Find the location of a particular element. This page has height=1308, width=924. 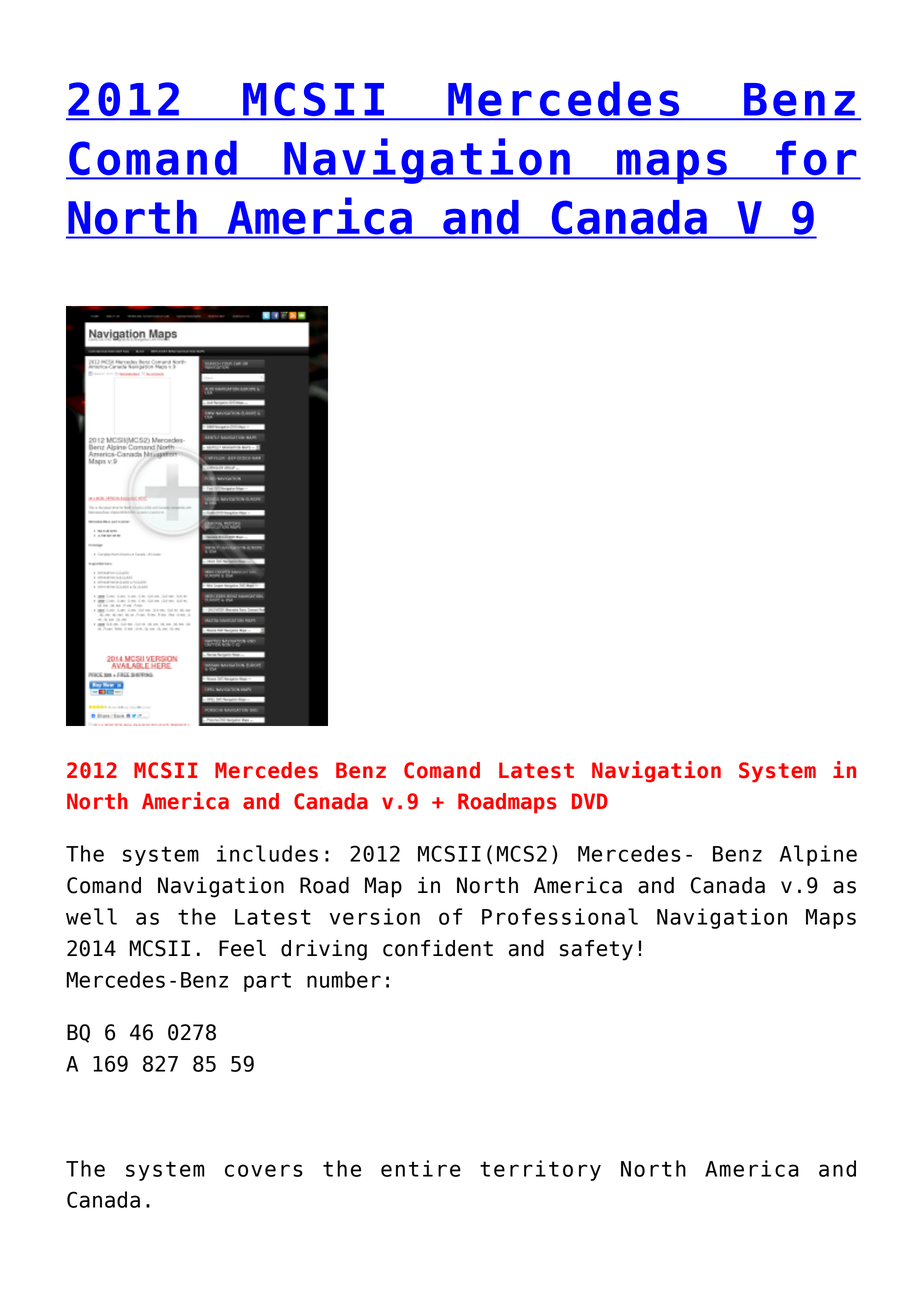

safety is located at coordinates (596, 950).
